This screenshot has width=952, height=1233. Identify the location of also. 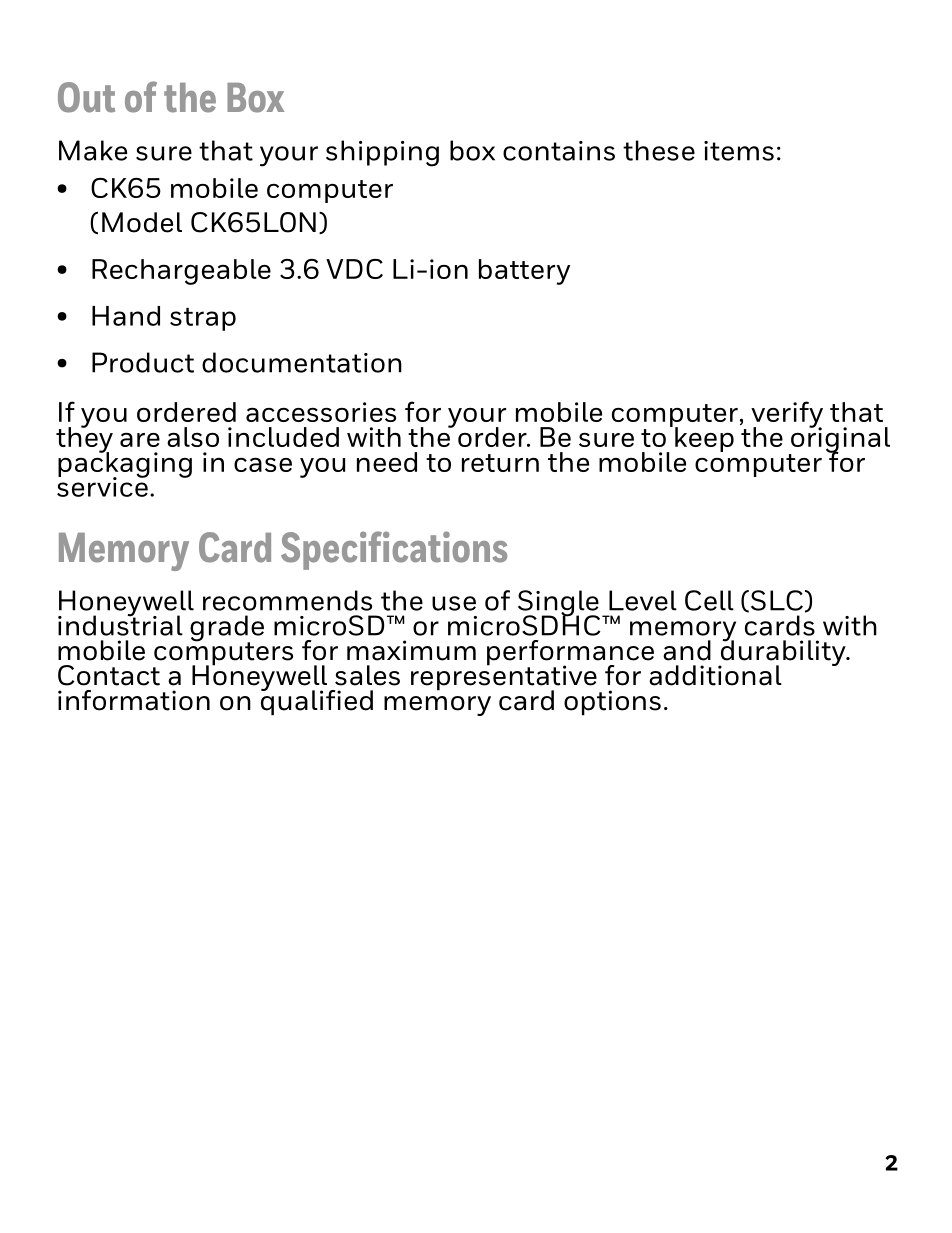
(193, 437).
